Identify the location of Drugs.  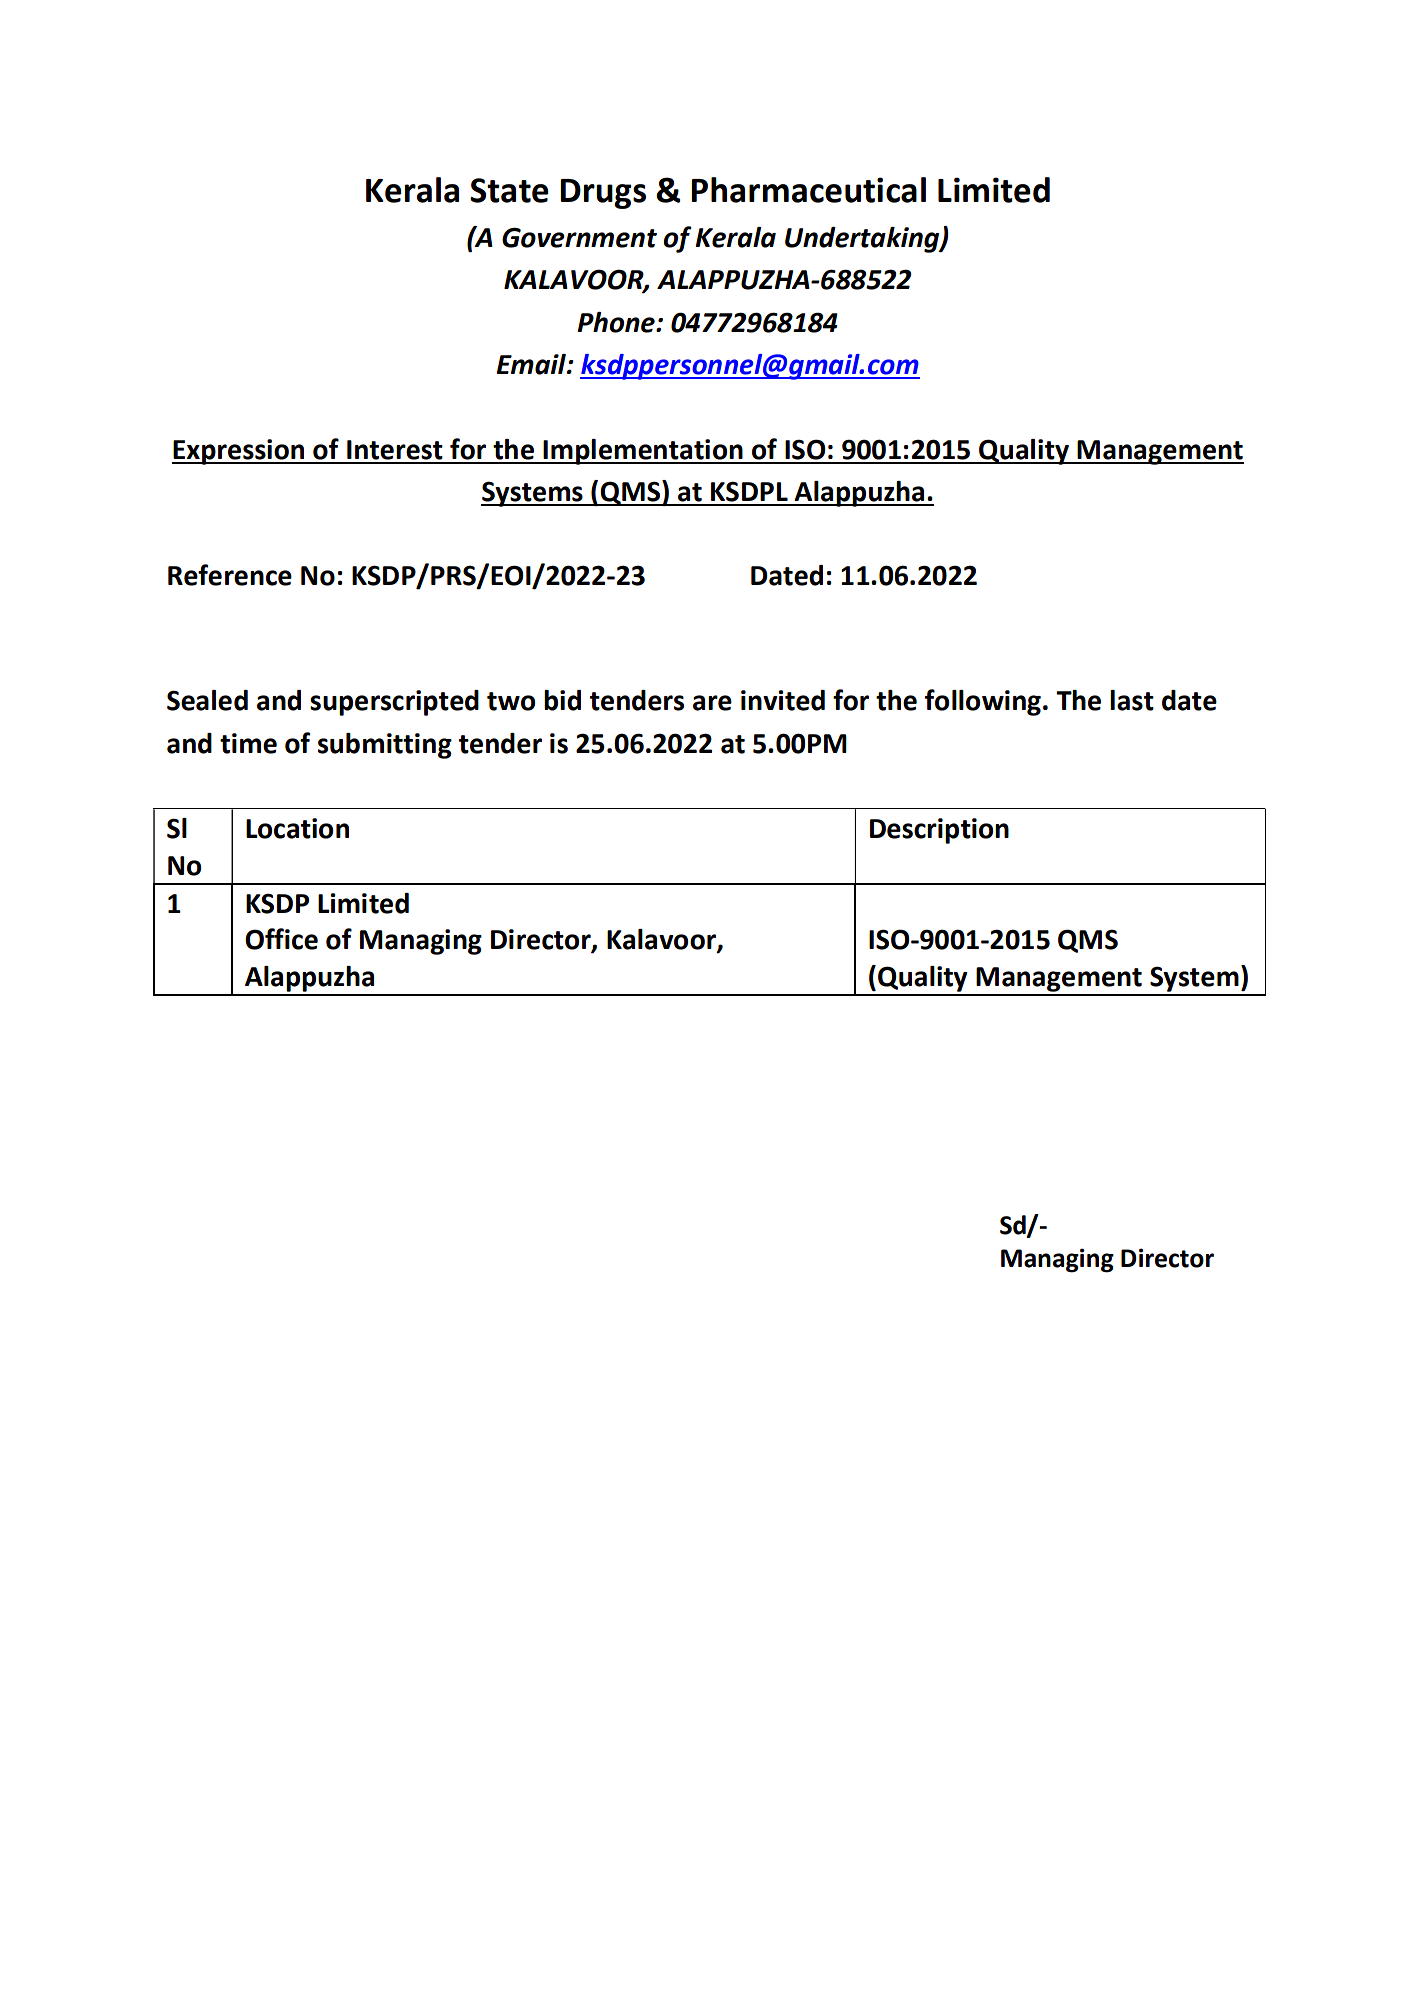
(603, 194).
